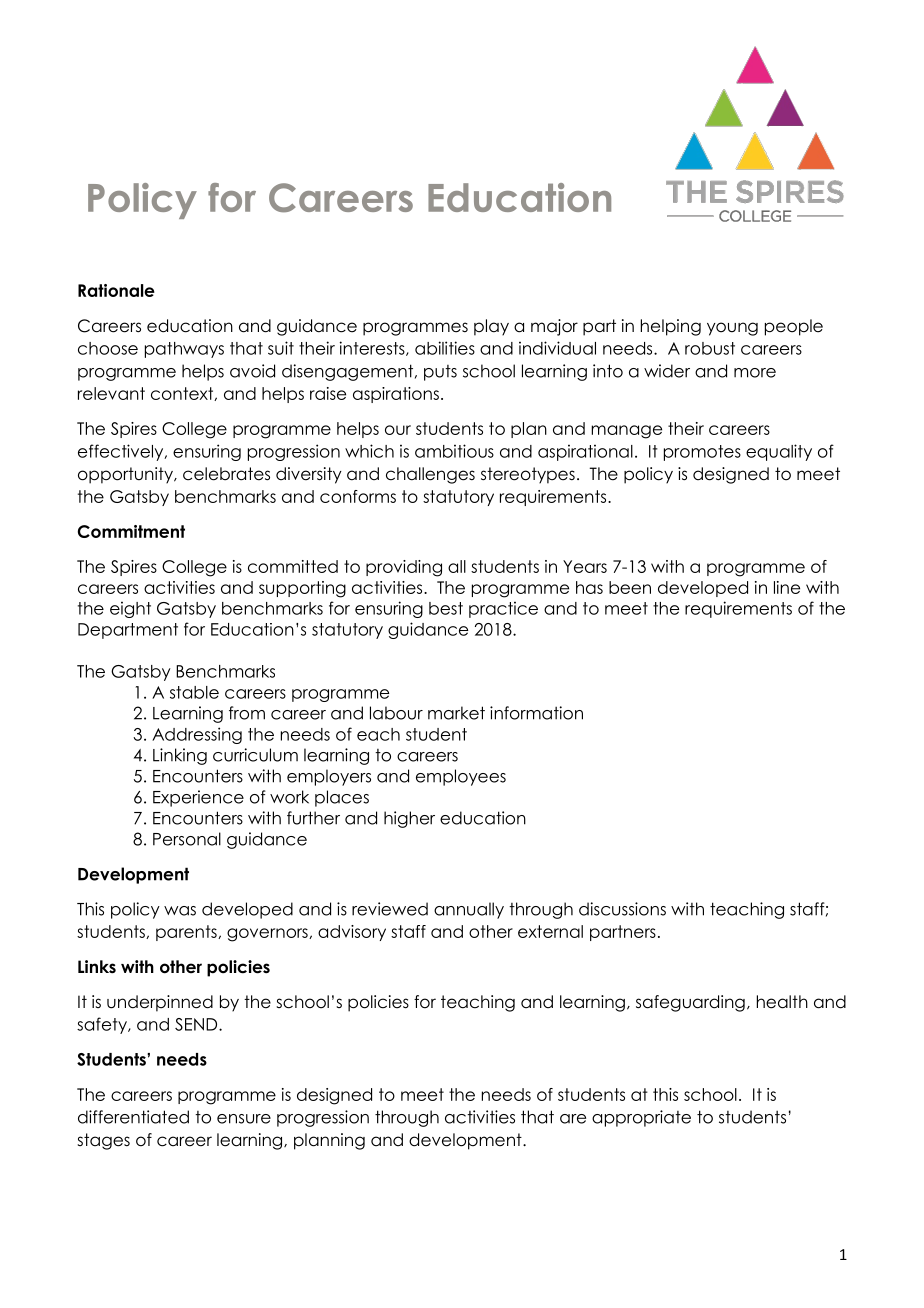  Describe the element at coordinates (690, 1003) in the screenshot. I see `safeguarding` at that location.
